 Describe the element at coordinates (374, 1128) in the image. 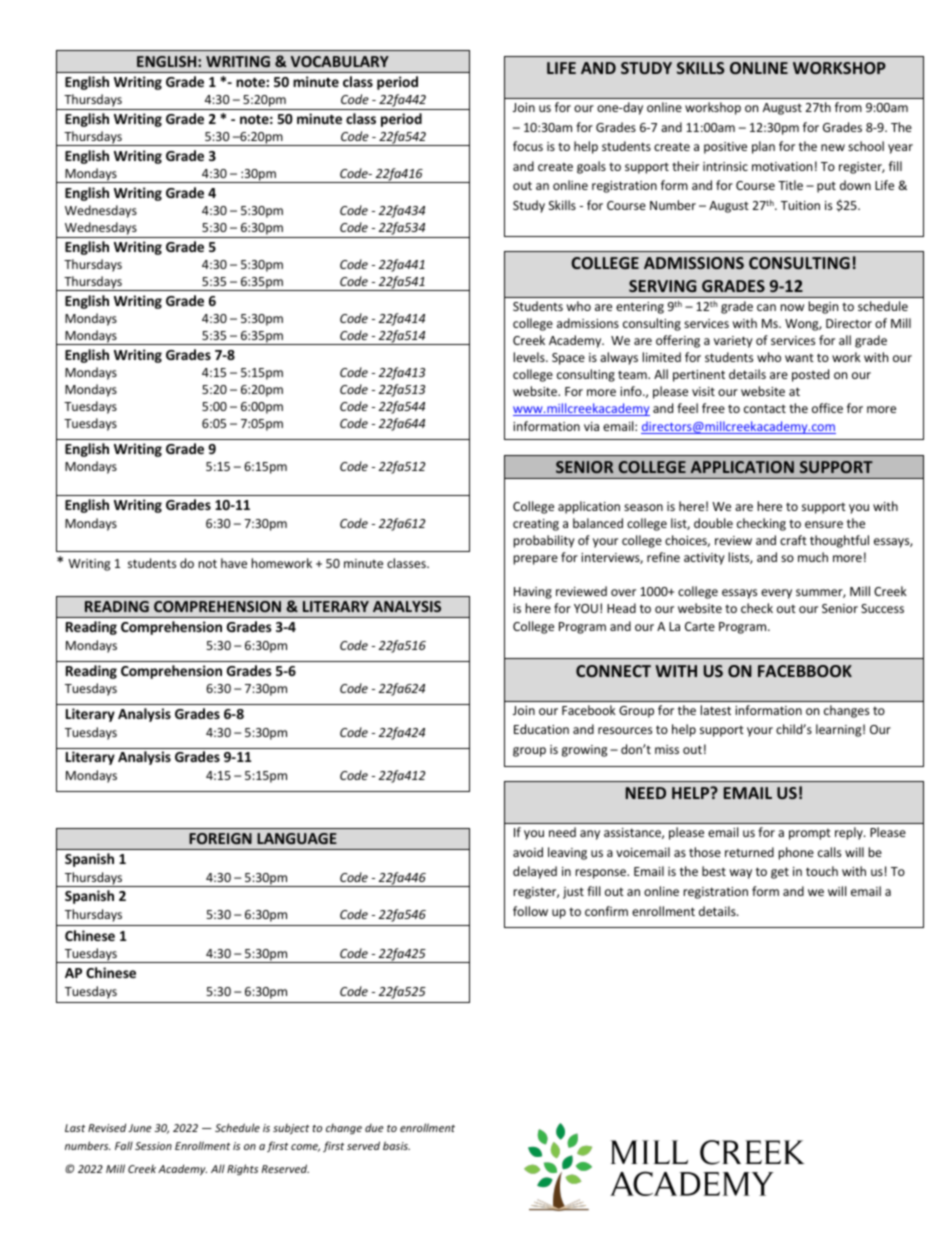

I see `due` at that location.
